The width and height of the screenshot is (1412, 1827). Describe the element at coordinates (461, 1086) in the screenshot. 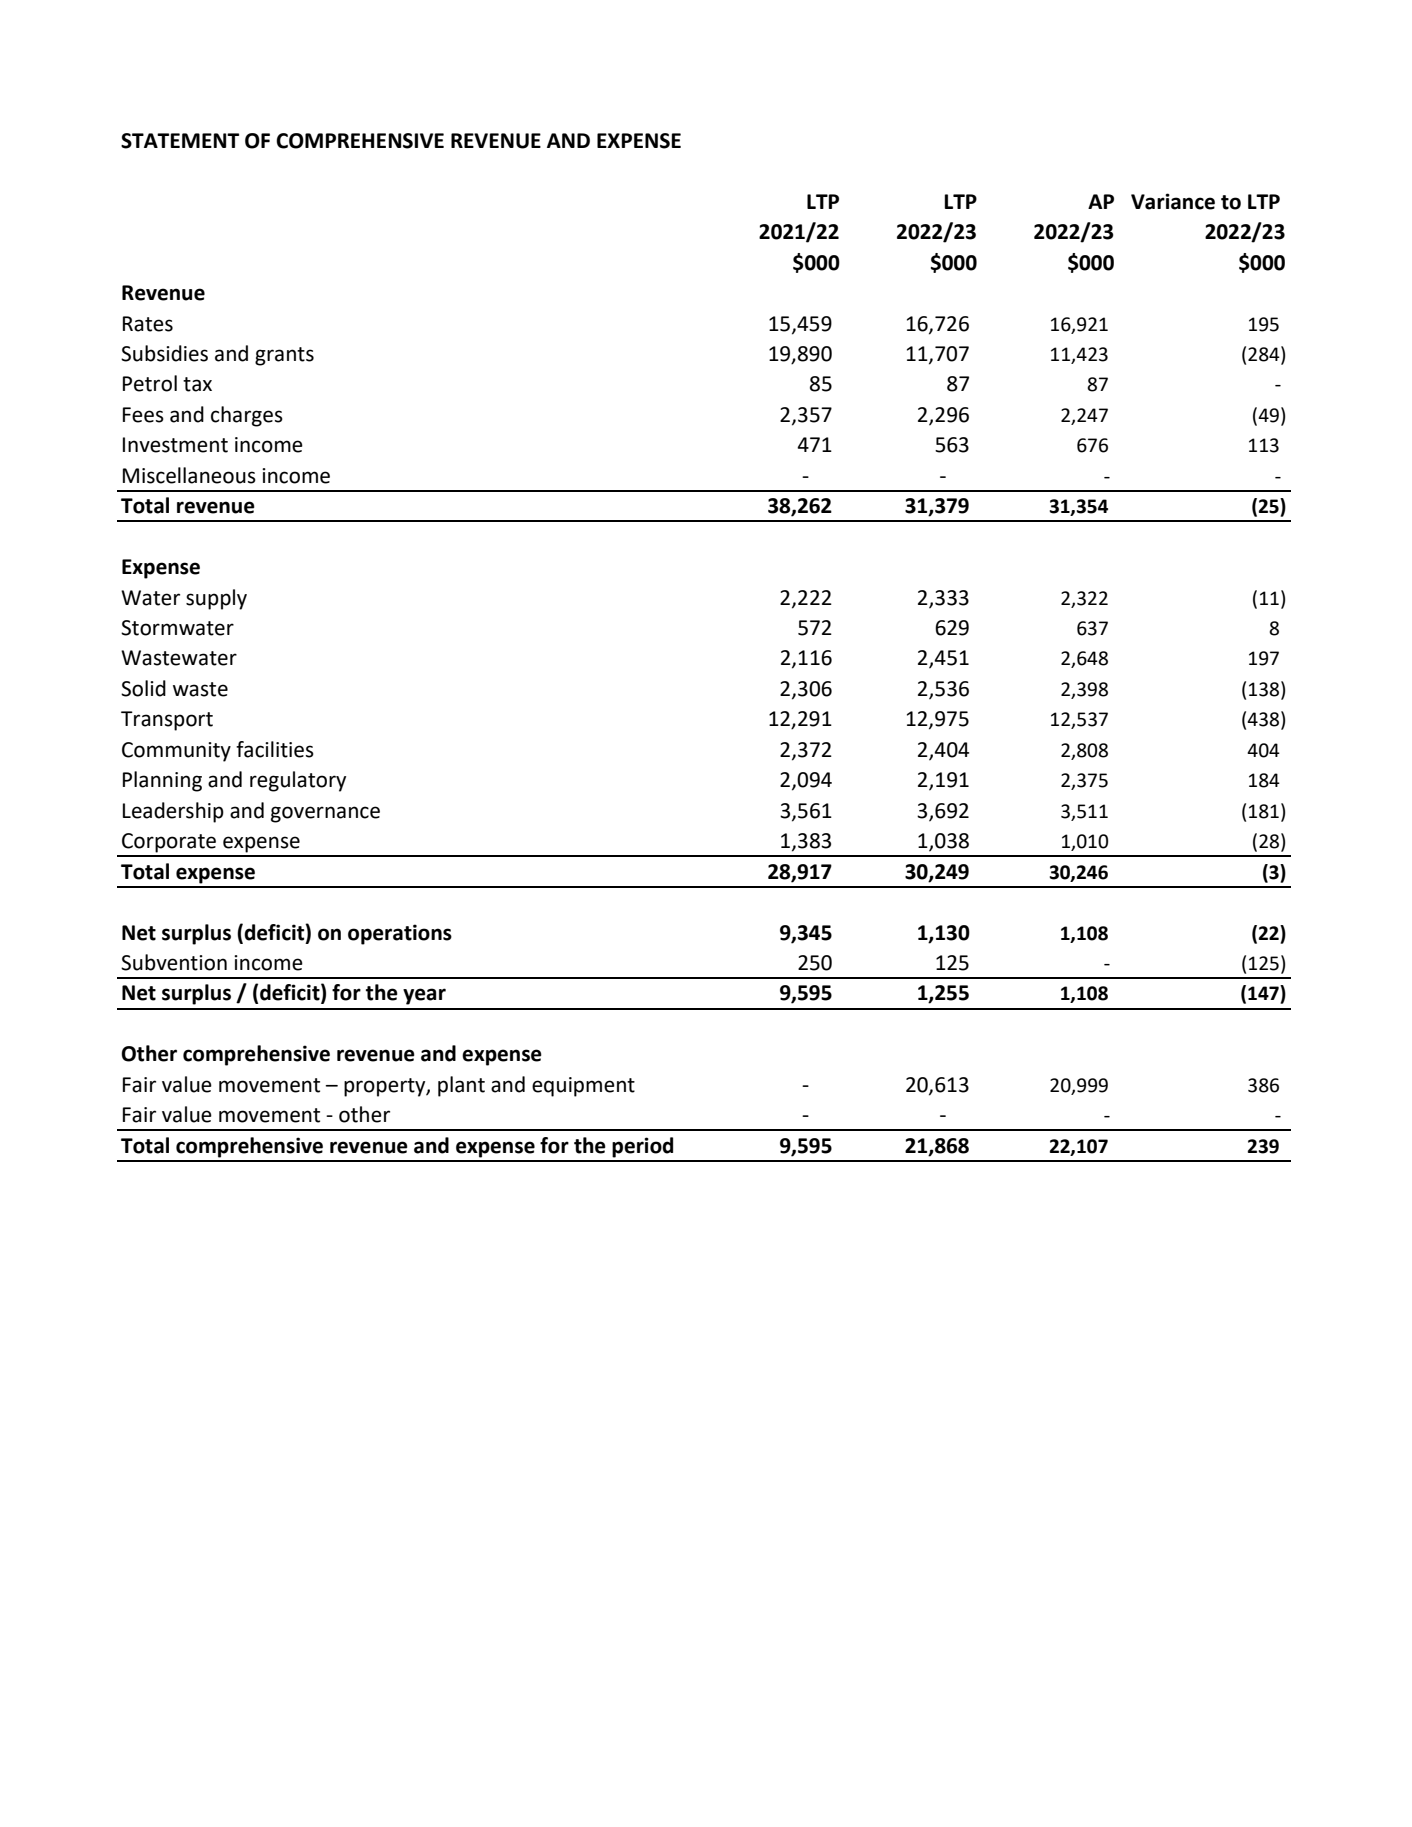

I see `plant` at that location.
